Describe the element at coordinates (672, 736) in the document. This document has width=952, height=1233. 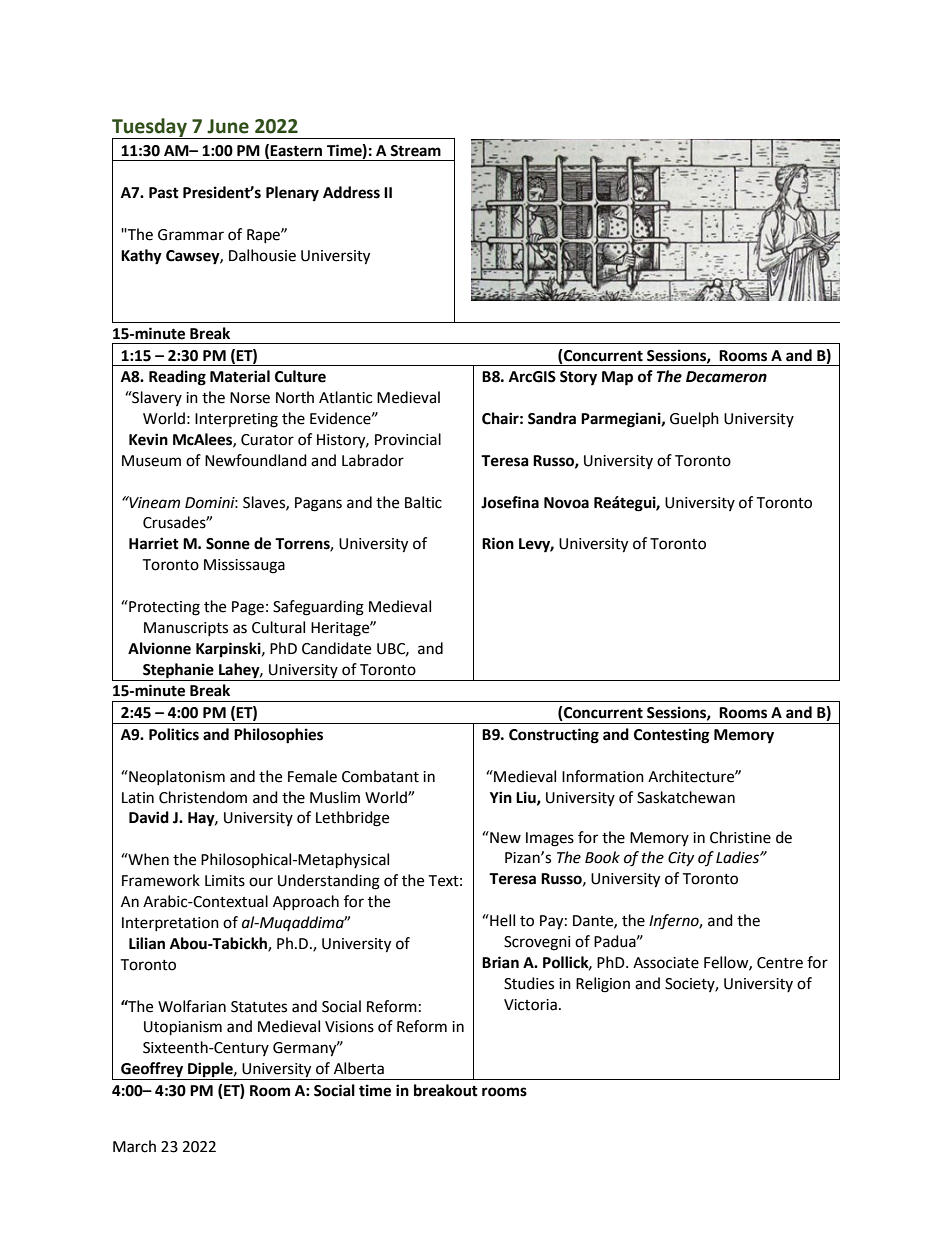
I see `Contesting` at that location.
